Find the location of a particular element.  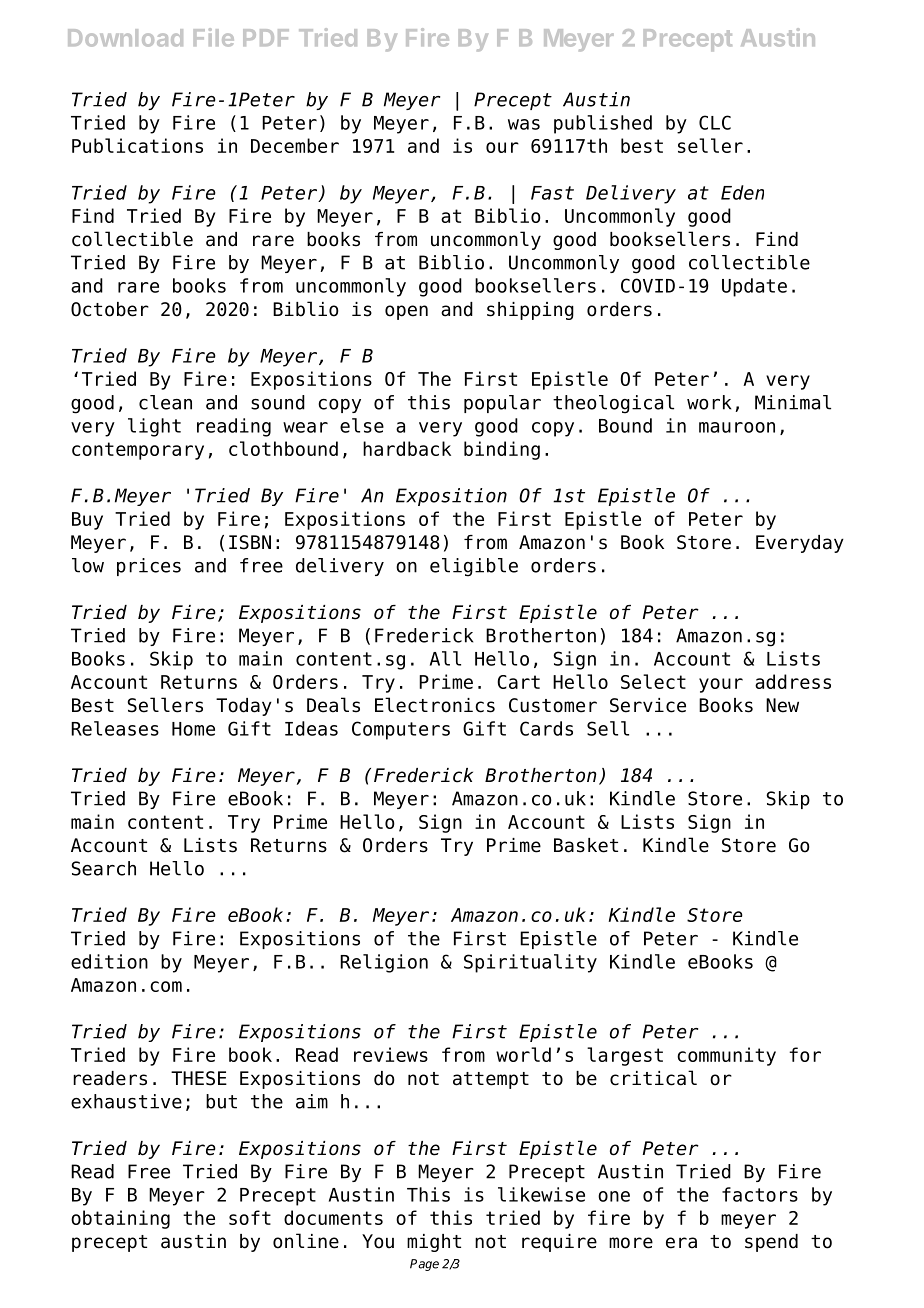

File is located at coordinates (214, 37).
